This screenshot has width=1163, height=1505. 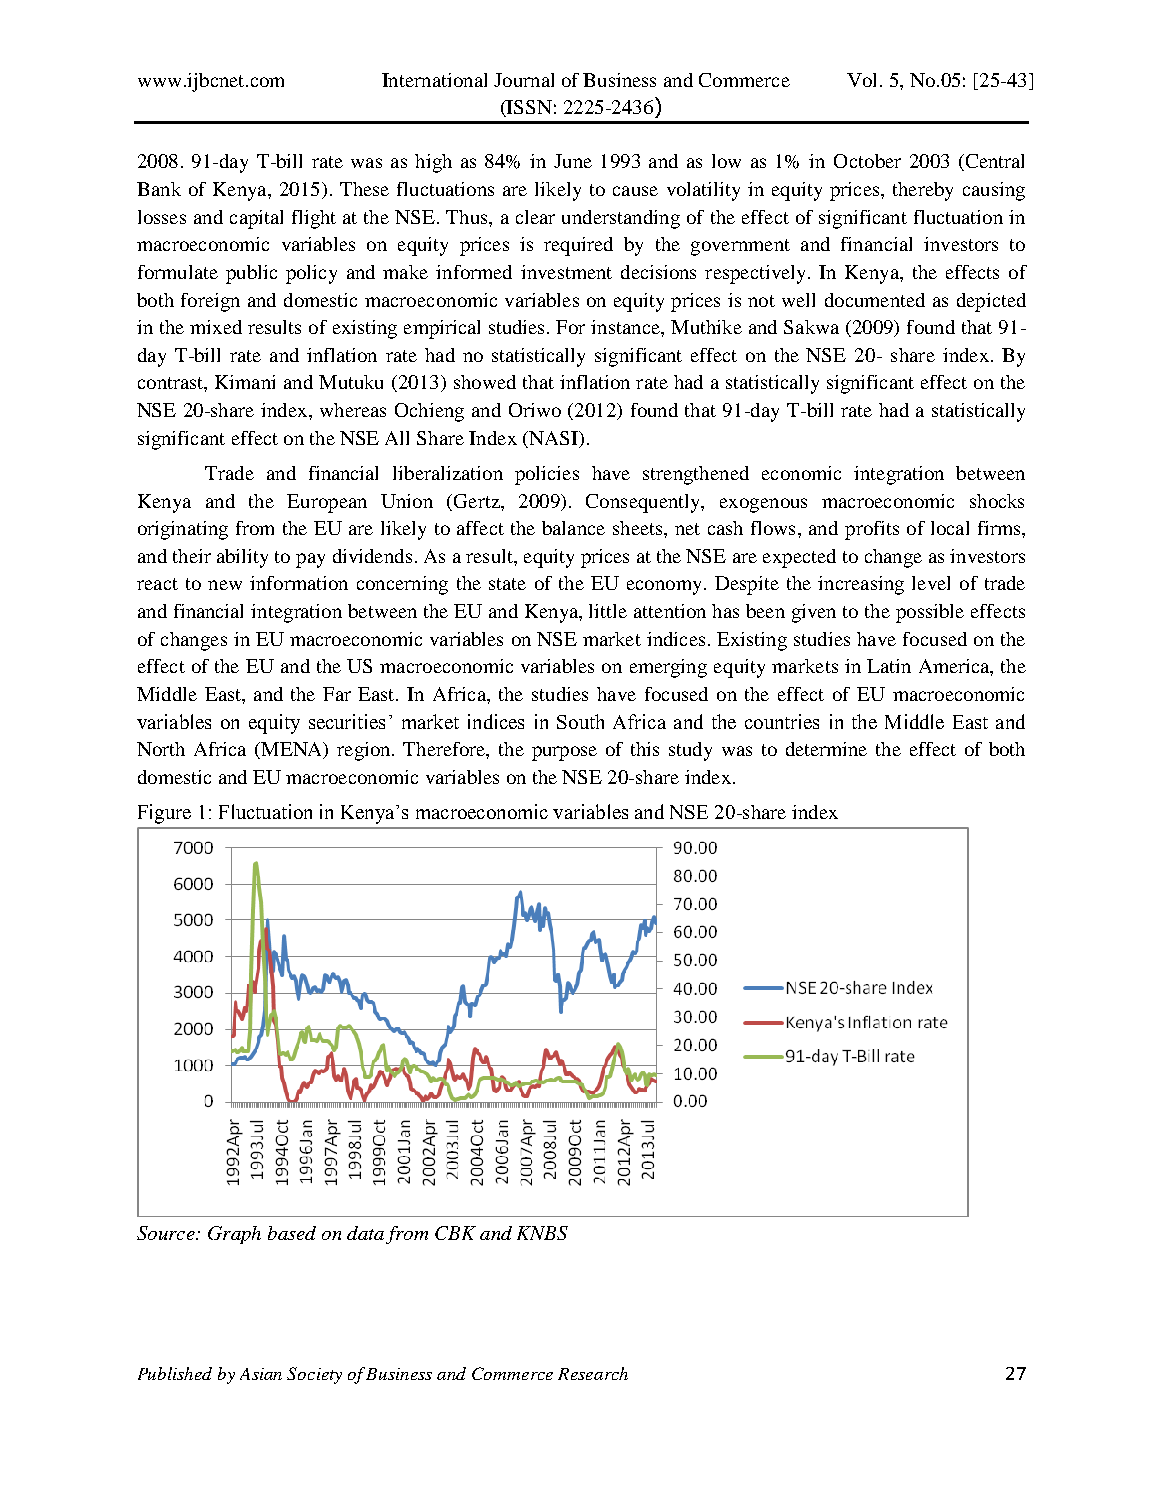 What do you see at coordinates (292, 750) in the screenshot?
I see `MENA` at bounding box center [292, 750].
